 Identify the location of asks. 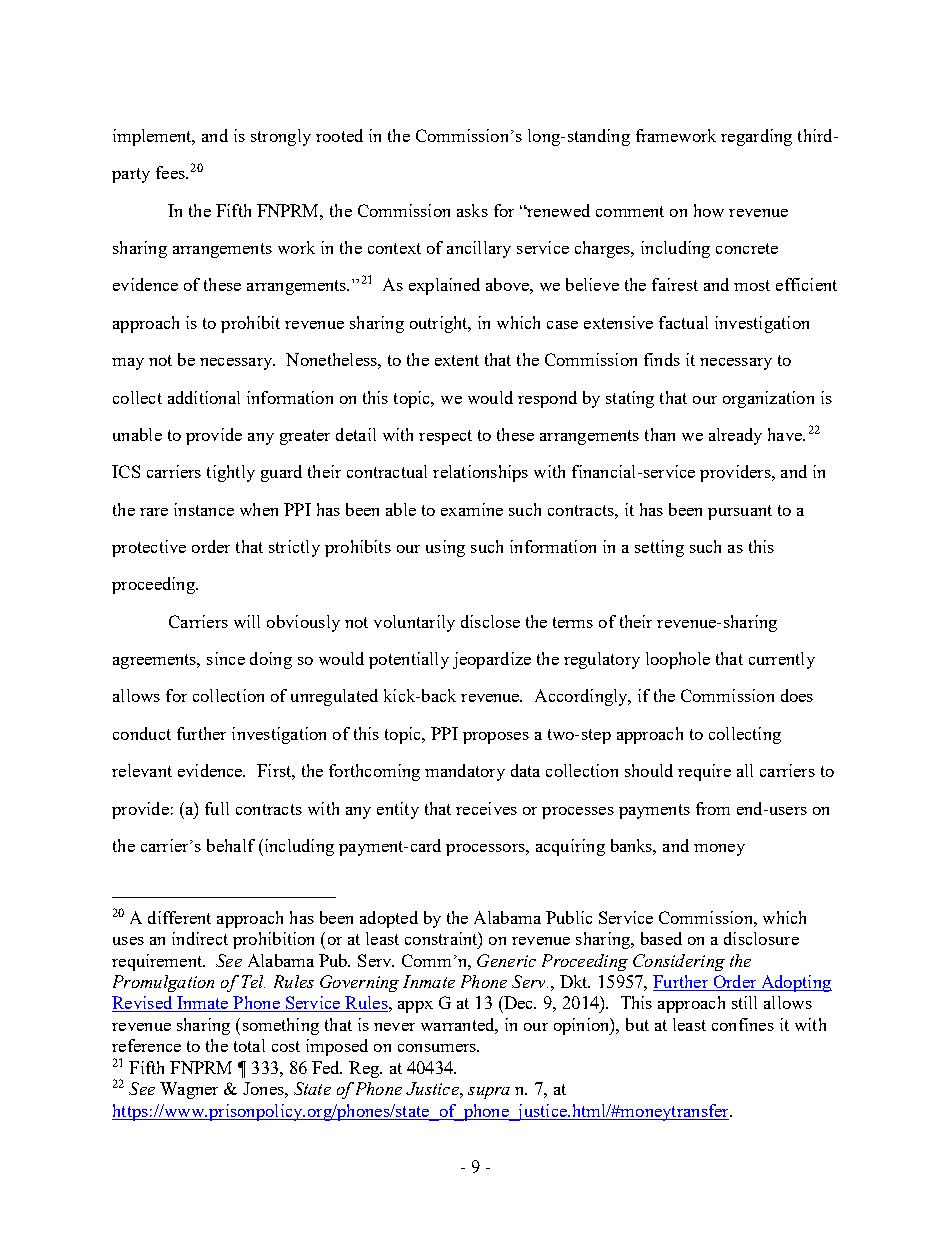
(472, 210).
